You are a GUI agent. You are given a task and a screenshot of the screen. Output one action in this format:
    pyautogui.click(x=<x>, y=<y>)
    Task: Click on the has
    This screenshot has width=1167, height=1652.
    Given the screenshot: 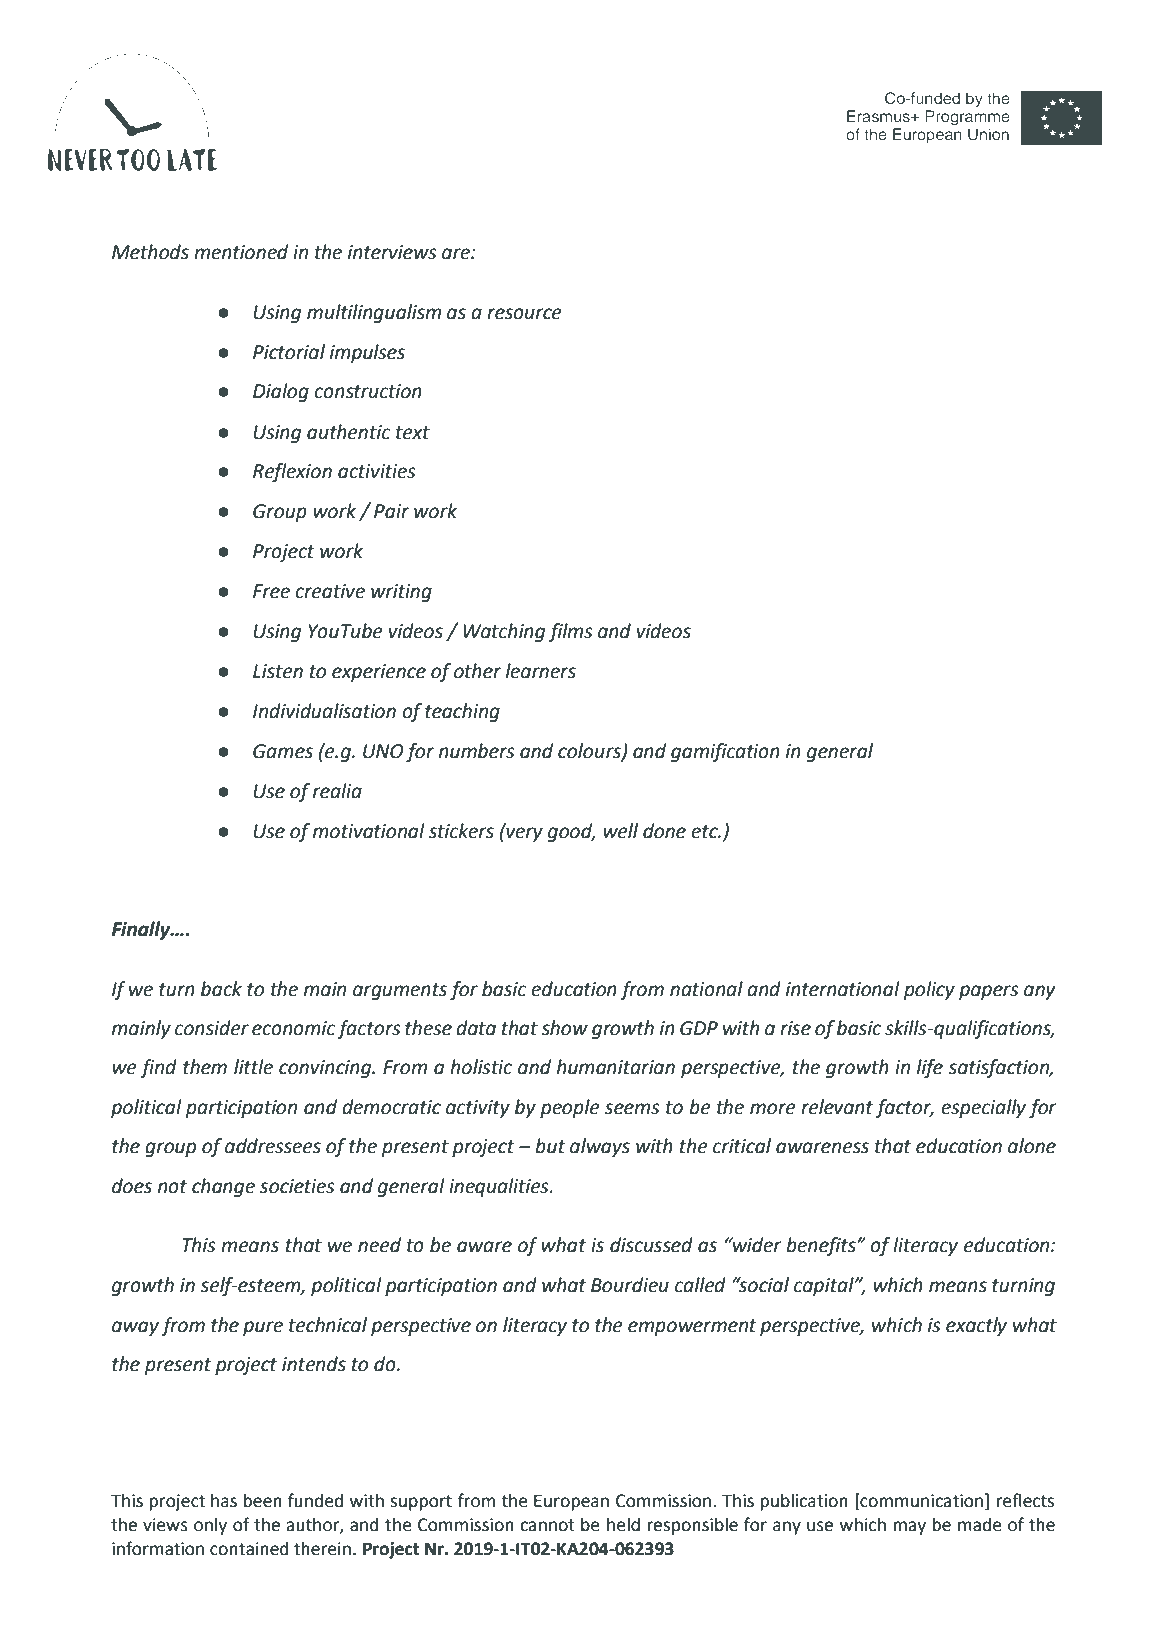 What is the action you would take?
    pyautogui.click(x=224, y=1501)
